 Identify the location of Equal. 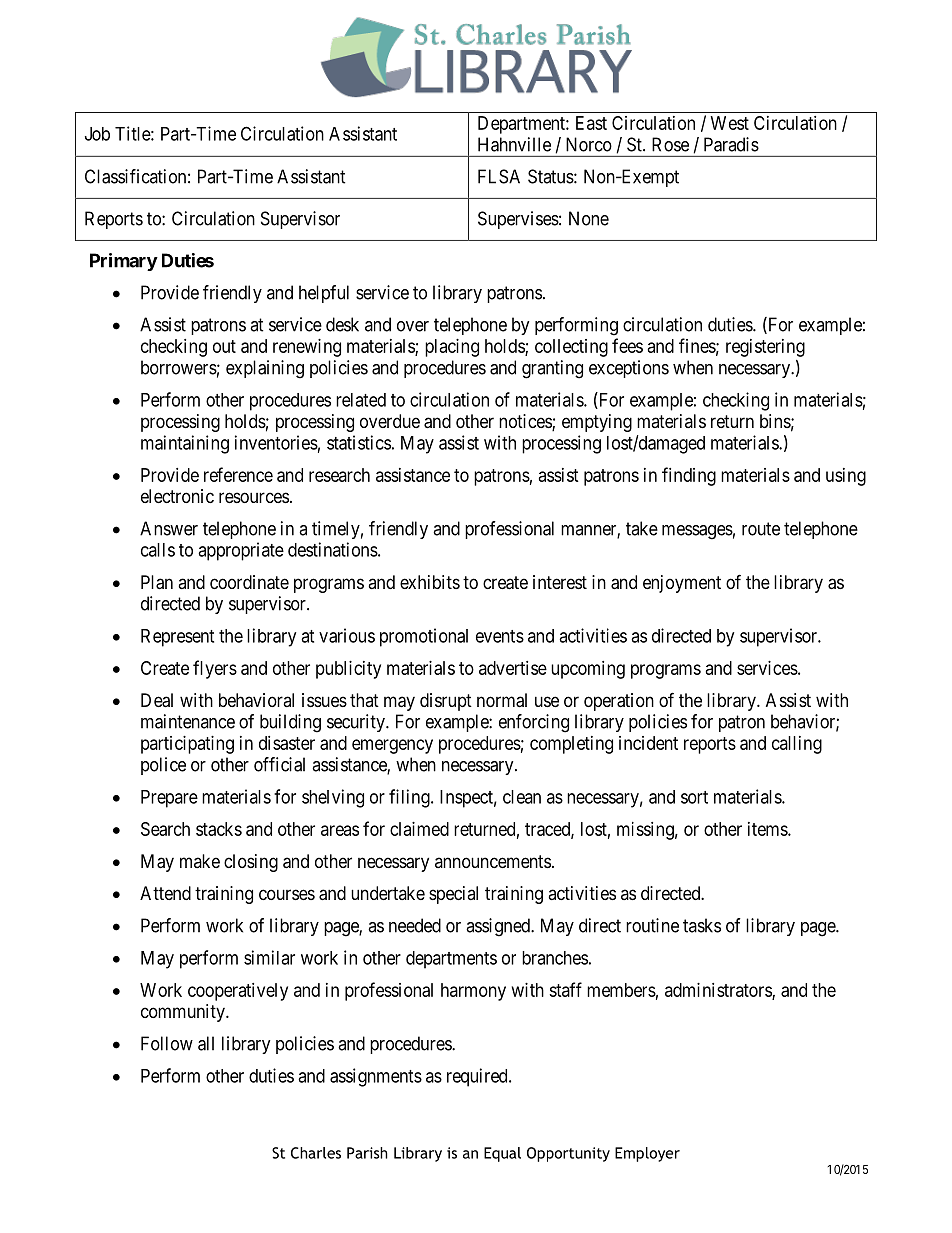
(502, 1154).
